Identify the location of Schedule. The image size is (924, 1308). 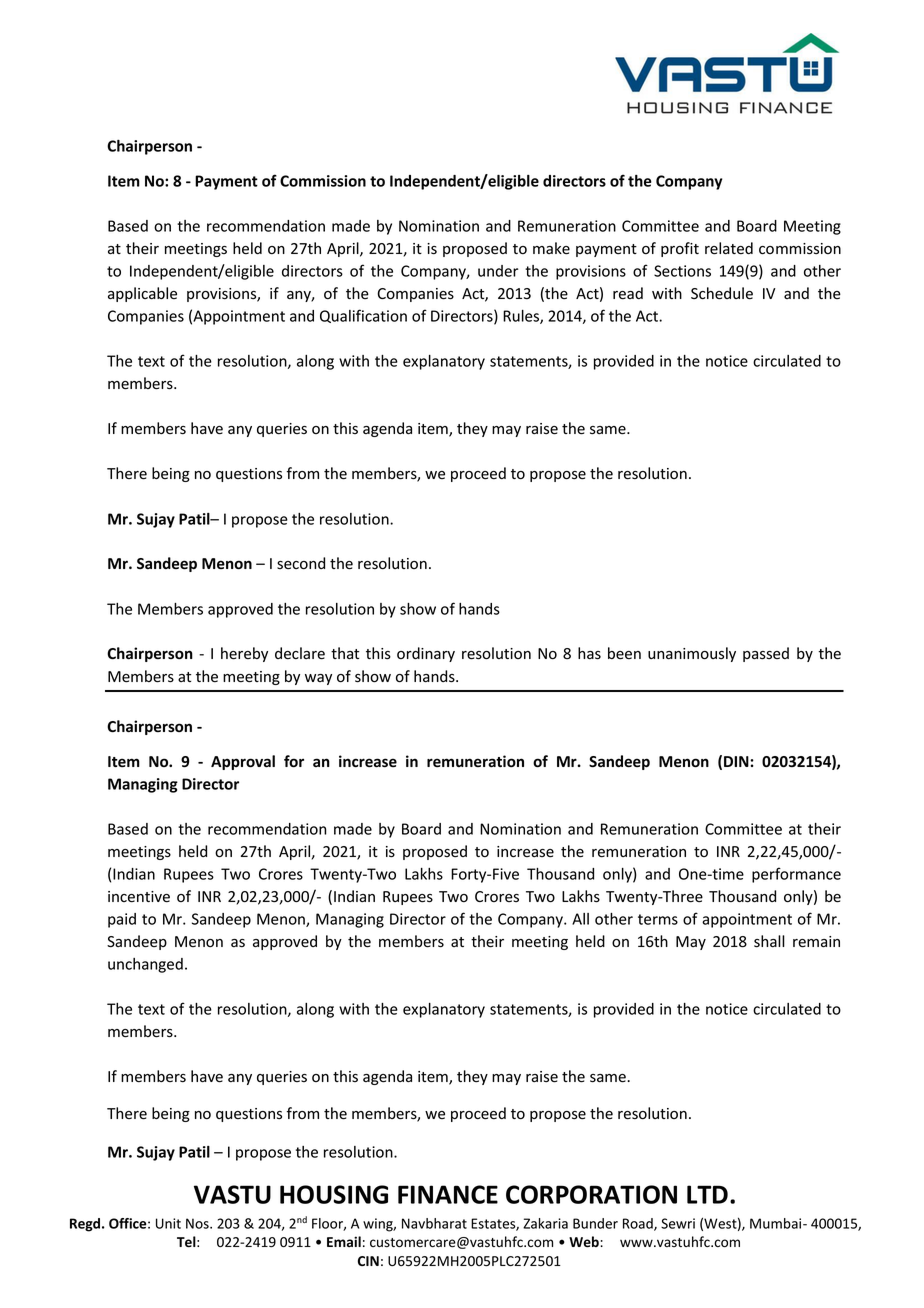
(722, 293).
